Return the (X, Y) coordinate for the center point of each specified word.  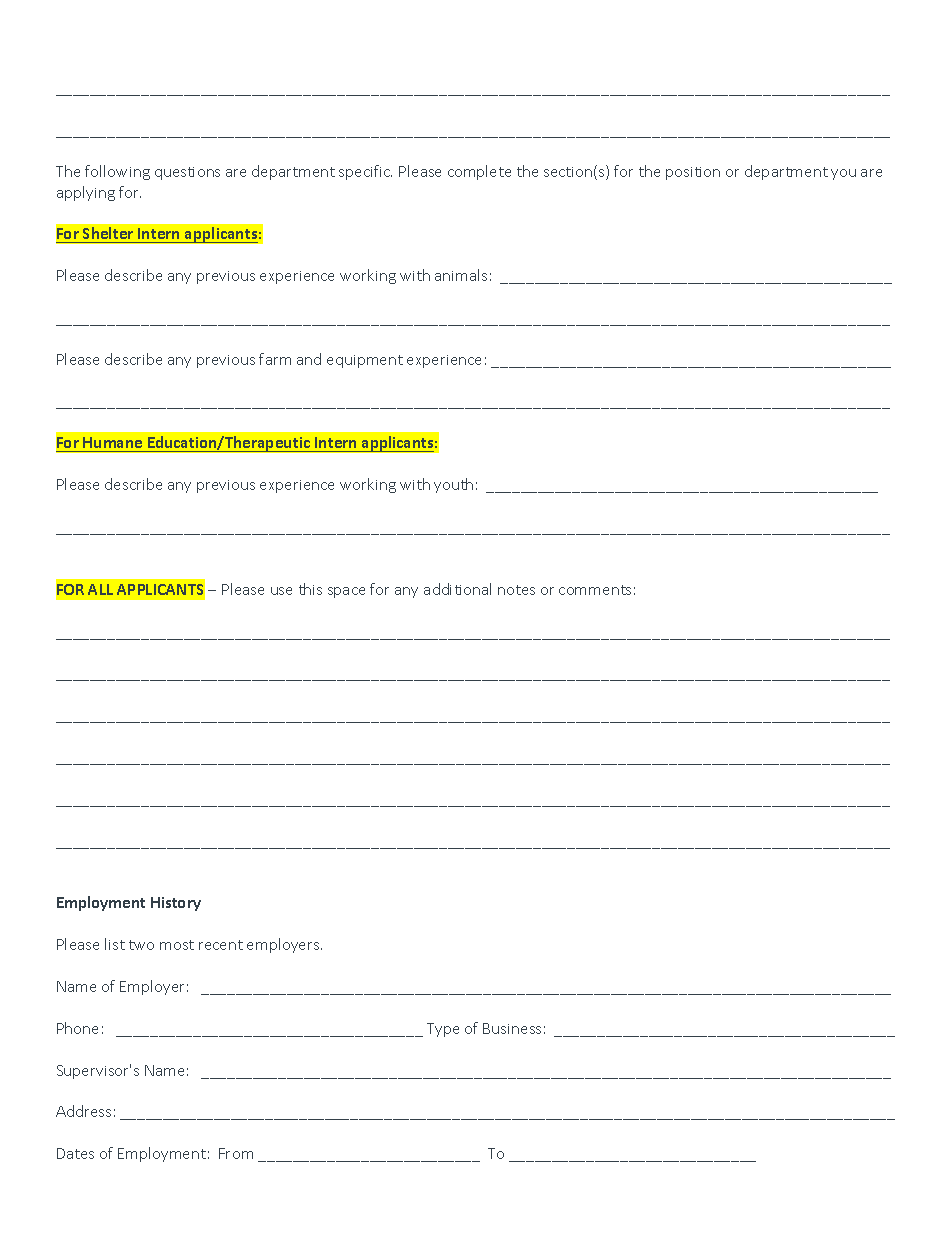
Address (83, 1111)
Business (512, 1028)
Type (443, 1030)
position (693, 173)
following (117, 172)
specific (365, 172)
